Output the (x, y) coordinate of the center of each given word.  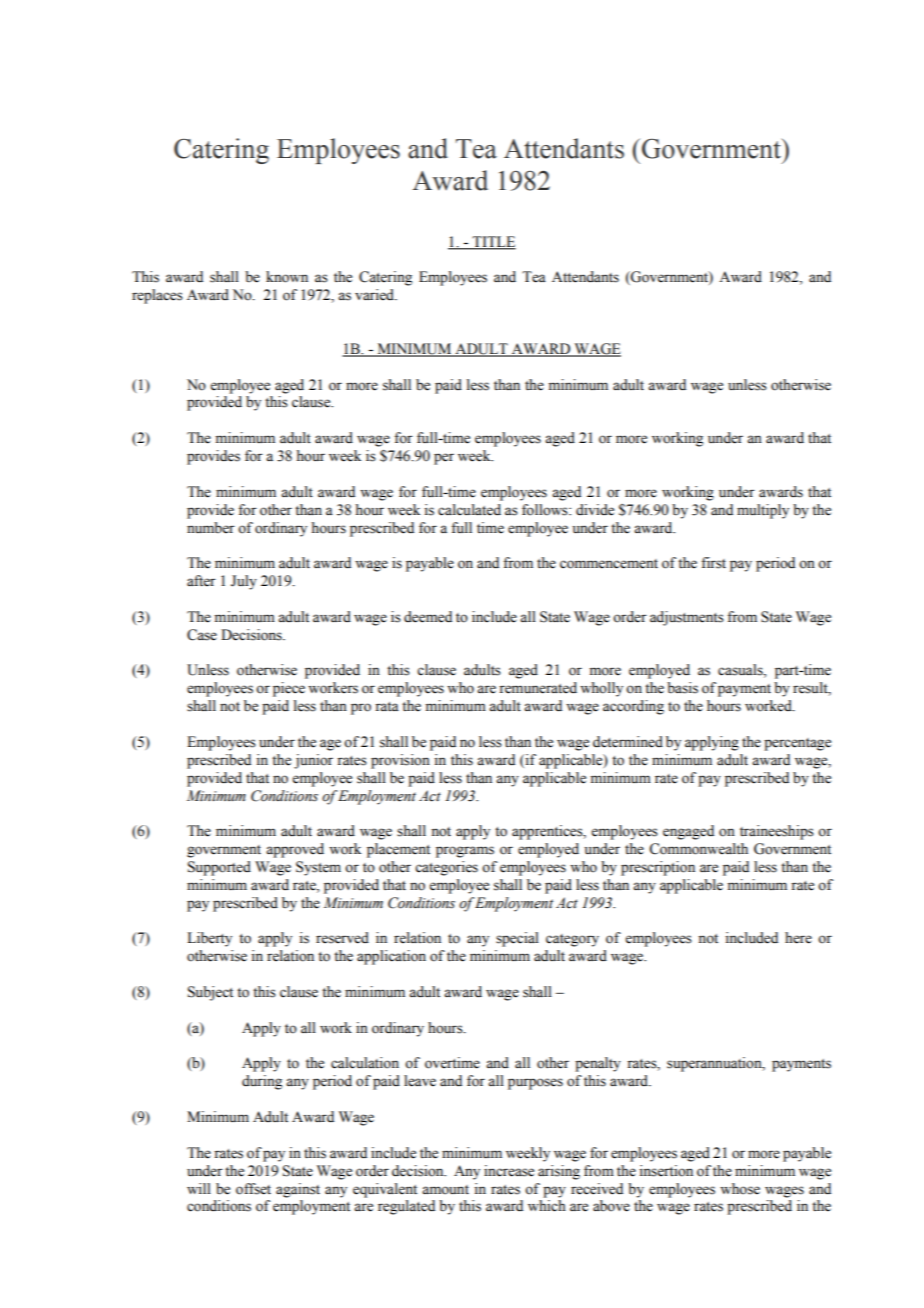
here (798, 938)
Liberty (209, 939)
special (517, 939)
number (211, 528)
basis (682, 688)
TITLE (493, 242)
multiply (763, 511)
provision (400, 761)
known (287, 277)
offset (253, 1189)
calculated (469, 510)
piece (289, 689)
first (713, 563)
